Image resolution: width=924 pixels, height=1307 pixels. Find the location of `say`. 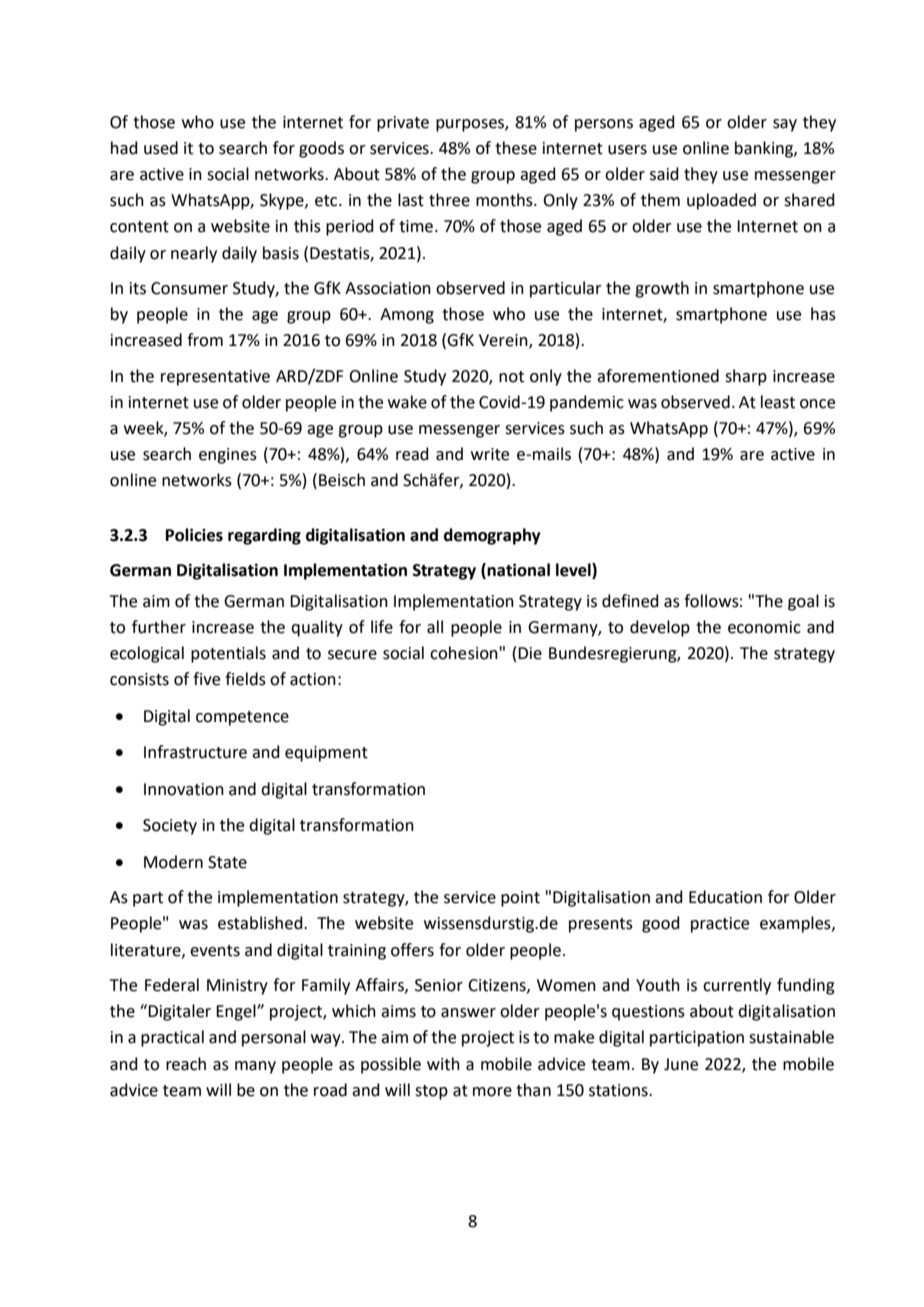

say is located at coordinates (785, 125).
